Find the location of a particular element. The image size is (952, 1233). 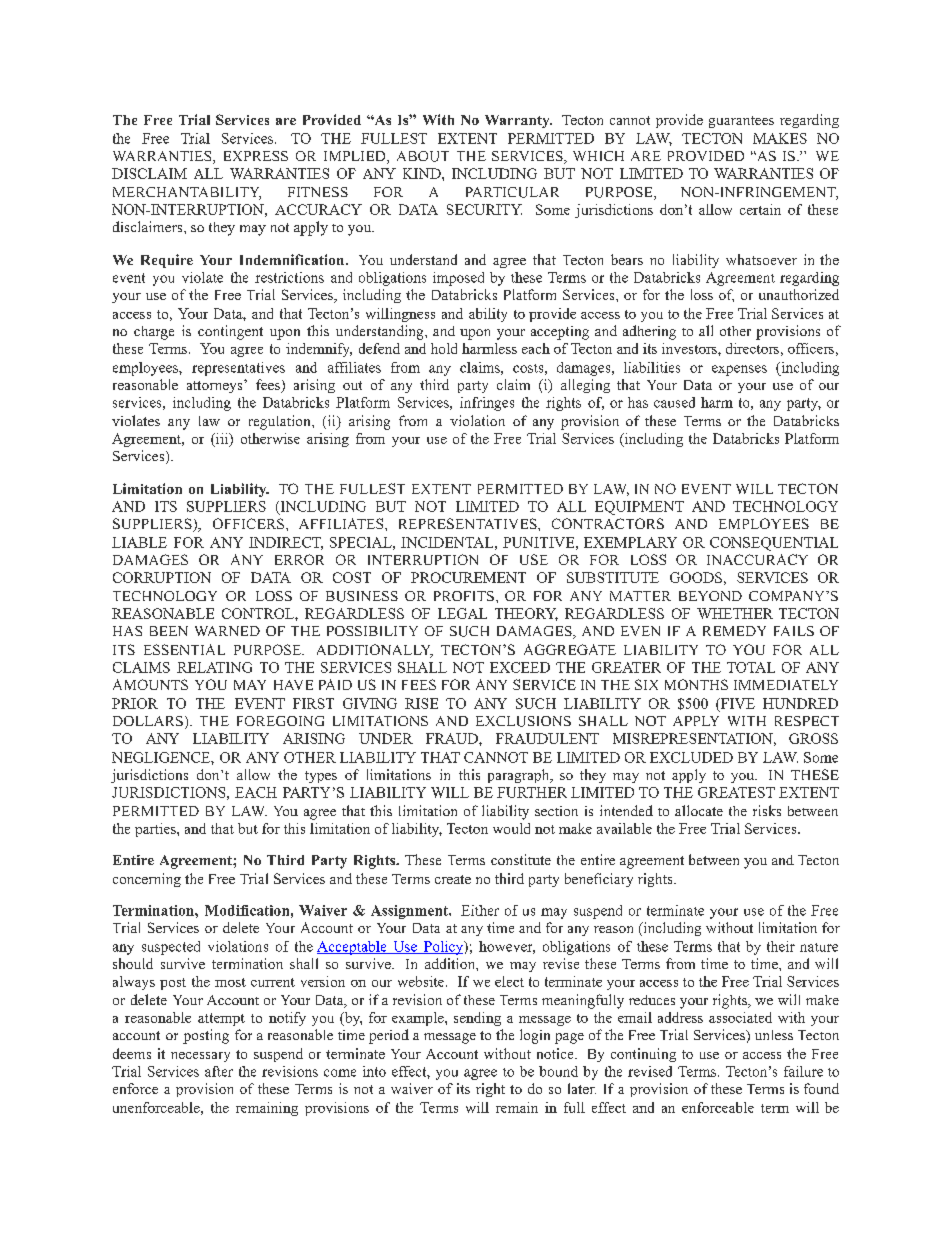

guarantees is located at coordinates (741, 122).
